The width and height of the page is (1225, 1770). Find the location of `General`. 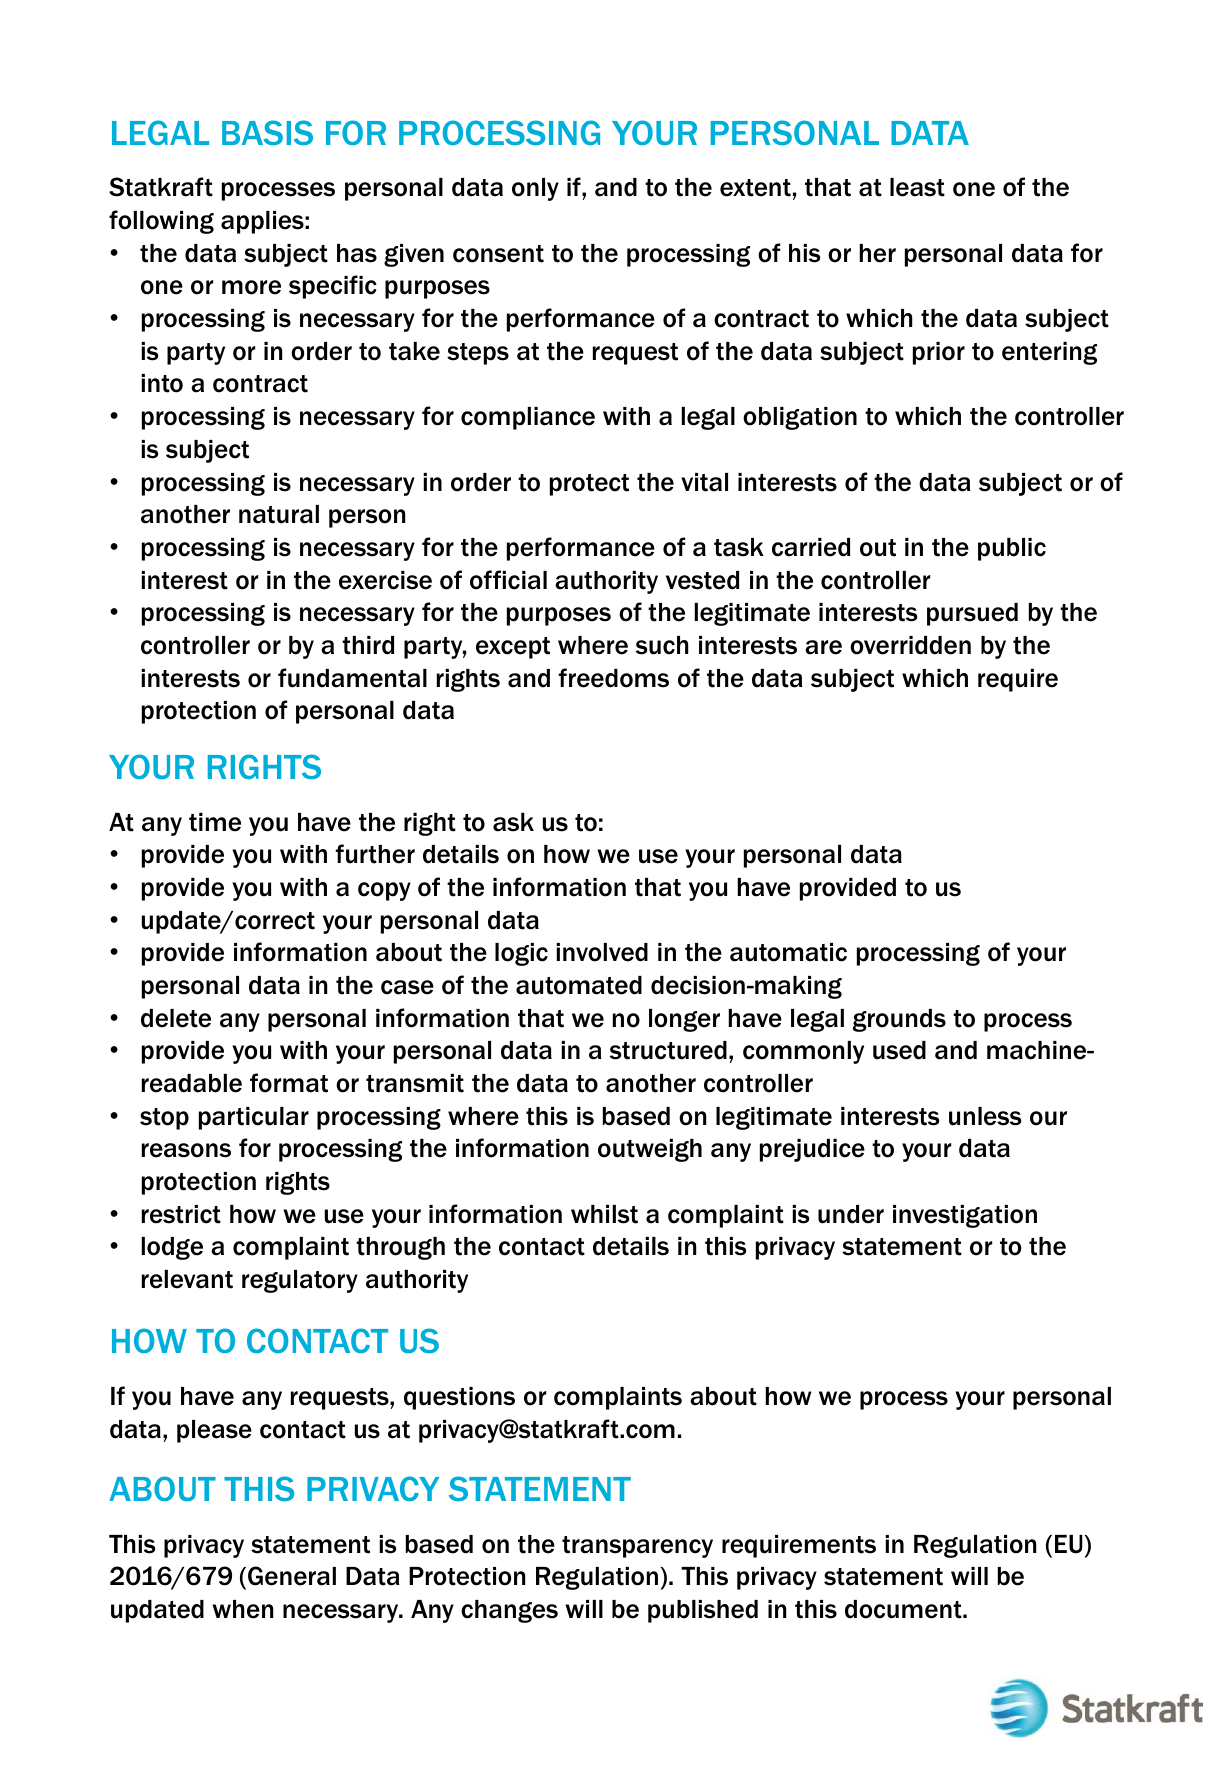

General is located at coordinates (292, 1576).
